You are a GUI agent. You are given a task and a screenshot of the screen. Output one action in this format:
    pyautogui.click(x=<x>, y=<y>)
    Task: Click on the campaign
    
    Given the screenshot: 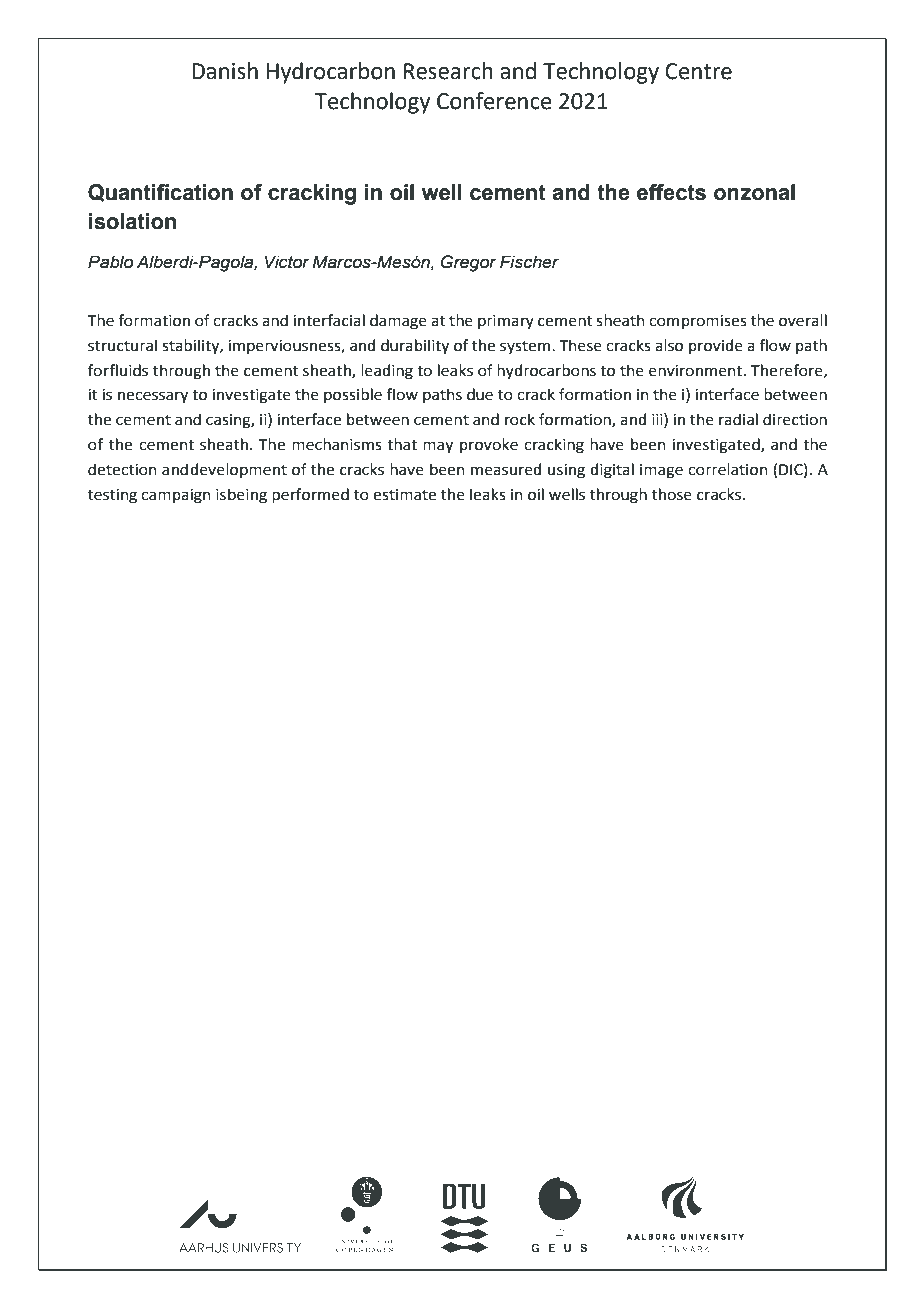 What is the action you would take?
    pyautogui.click(x=176, y=496)
